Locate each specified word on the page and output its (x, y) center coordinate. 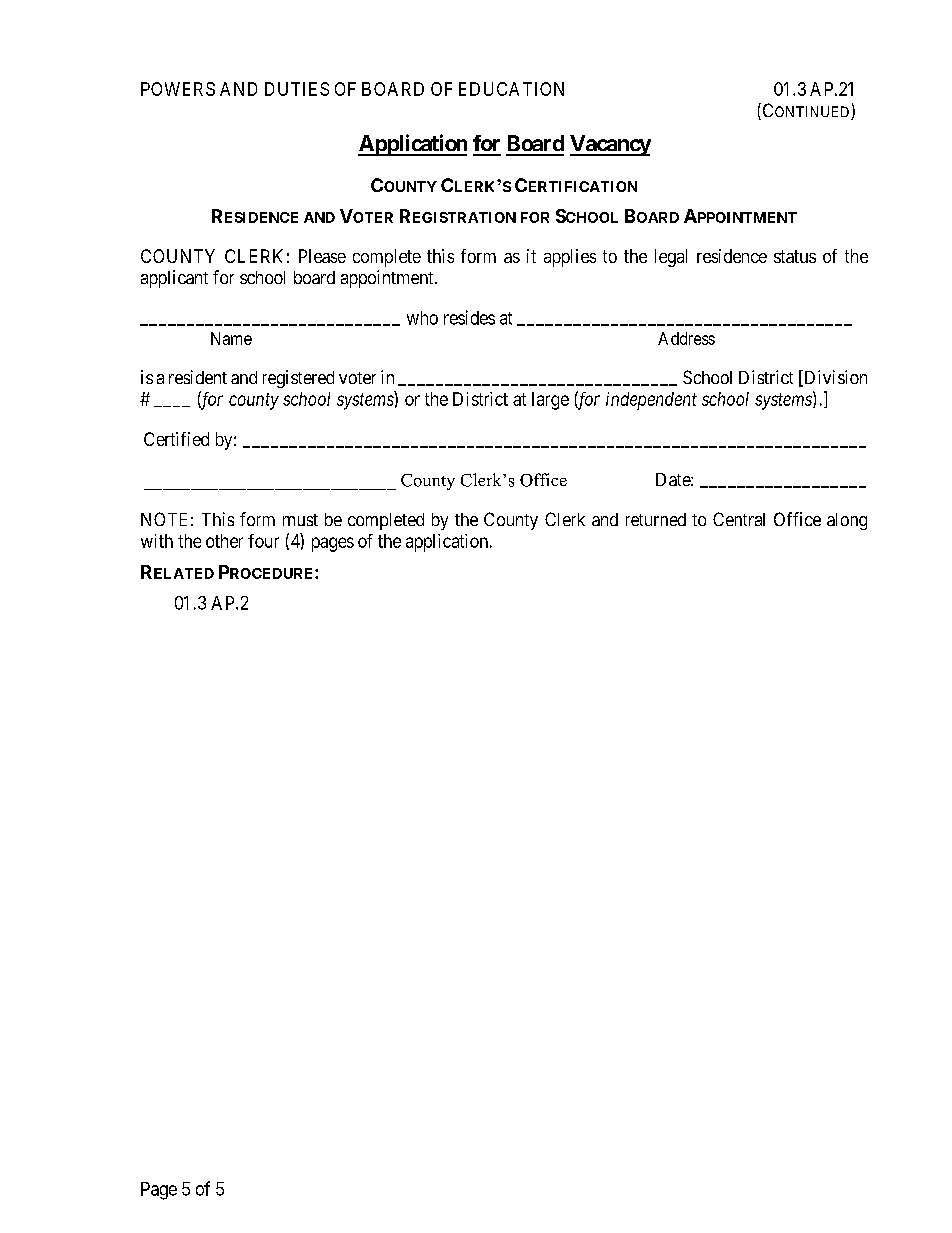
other (224, 541)
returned (656, 519)
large (550, 401)
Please (322, 256)
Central (739, 519)
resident (198, 377)
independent (651, 401)
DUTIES (297, 89)
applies (570, 258)
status (795, 256)
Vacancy (610, 145)
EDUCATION (511, 89)
